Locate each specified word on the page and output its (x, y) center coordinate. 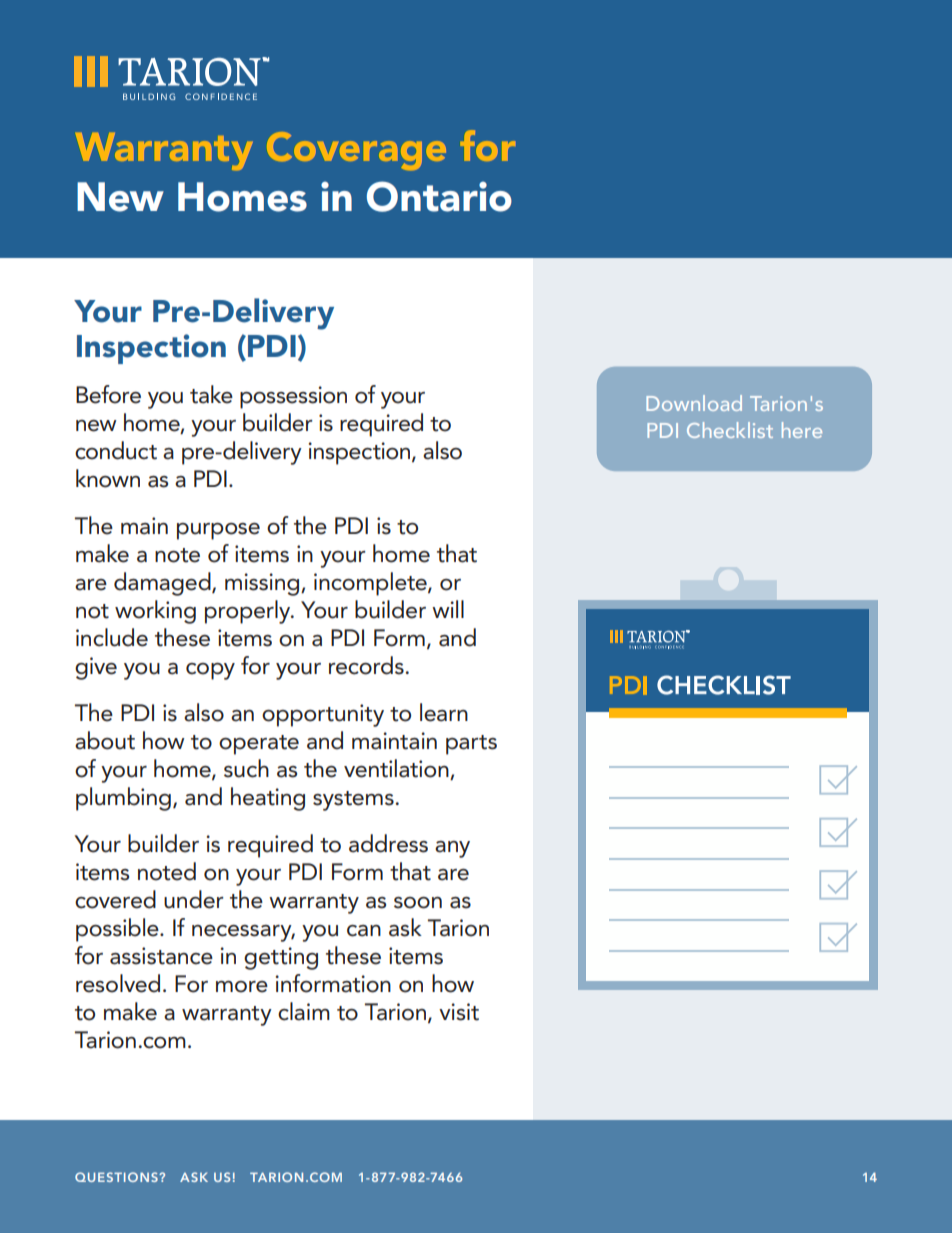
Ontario (439, 196)
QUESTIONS (117, 1177)
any (452, 849)
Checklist (730, 430)
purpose (218, 531)
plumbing (123, 799)
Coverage (356, 151)
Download (694, 403)
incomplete (371, 584)
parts (471, 745)
